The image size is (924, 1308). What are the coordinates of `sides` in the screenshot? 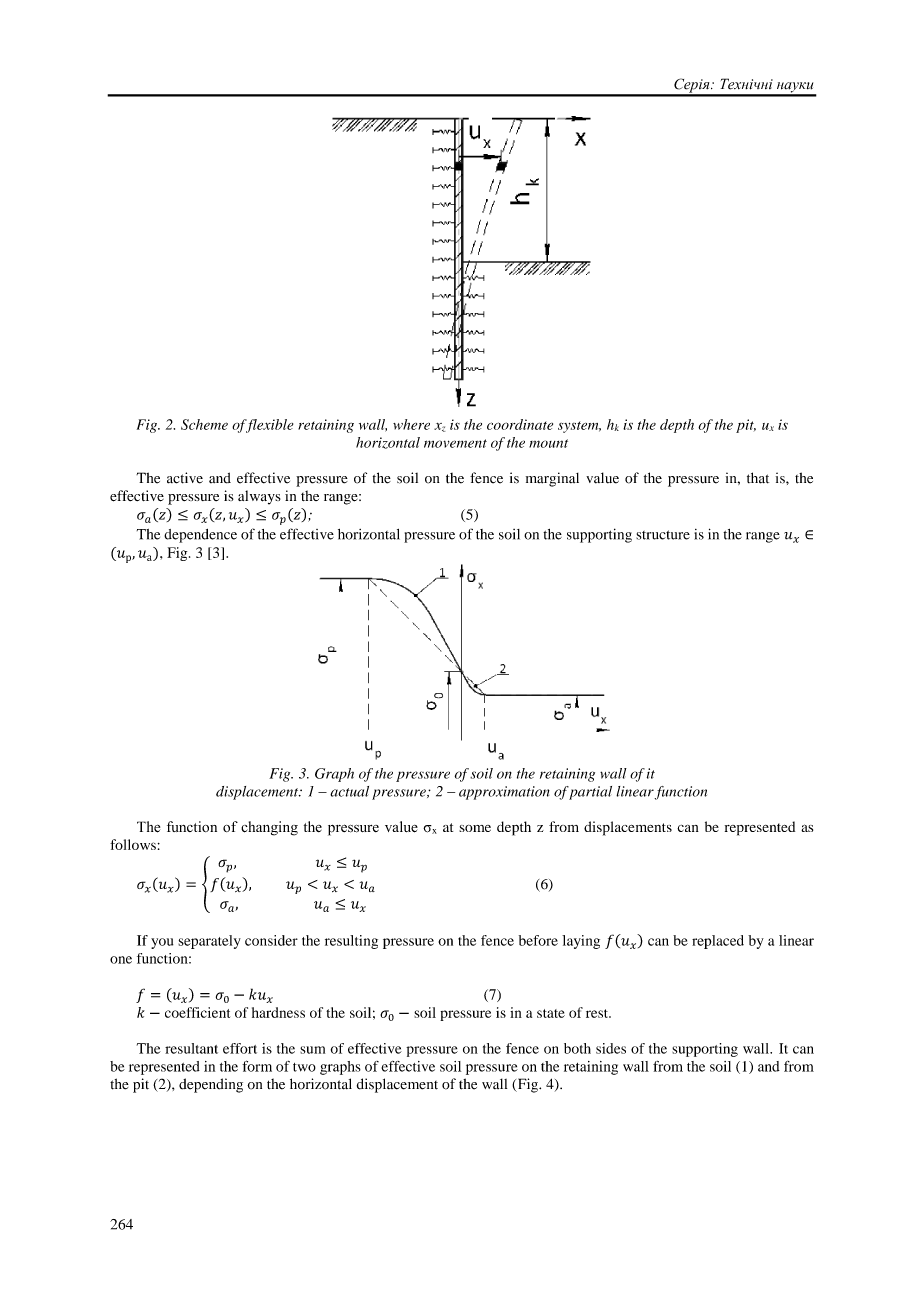 It's located at (611, 1048).
